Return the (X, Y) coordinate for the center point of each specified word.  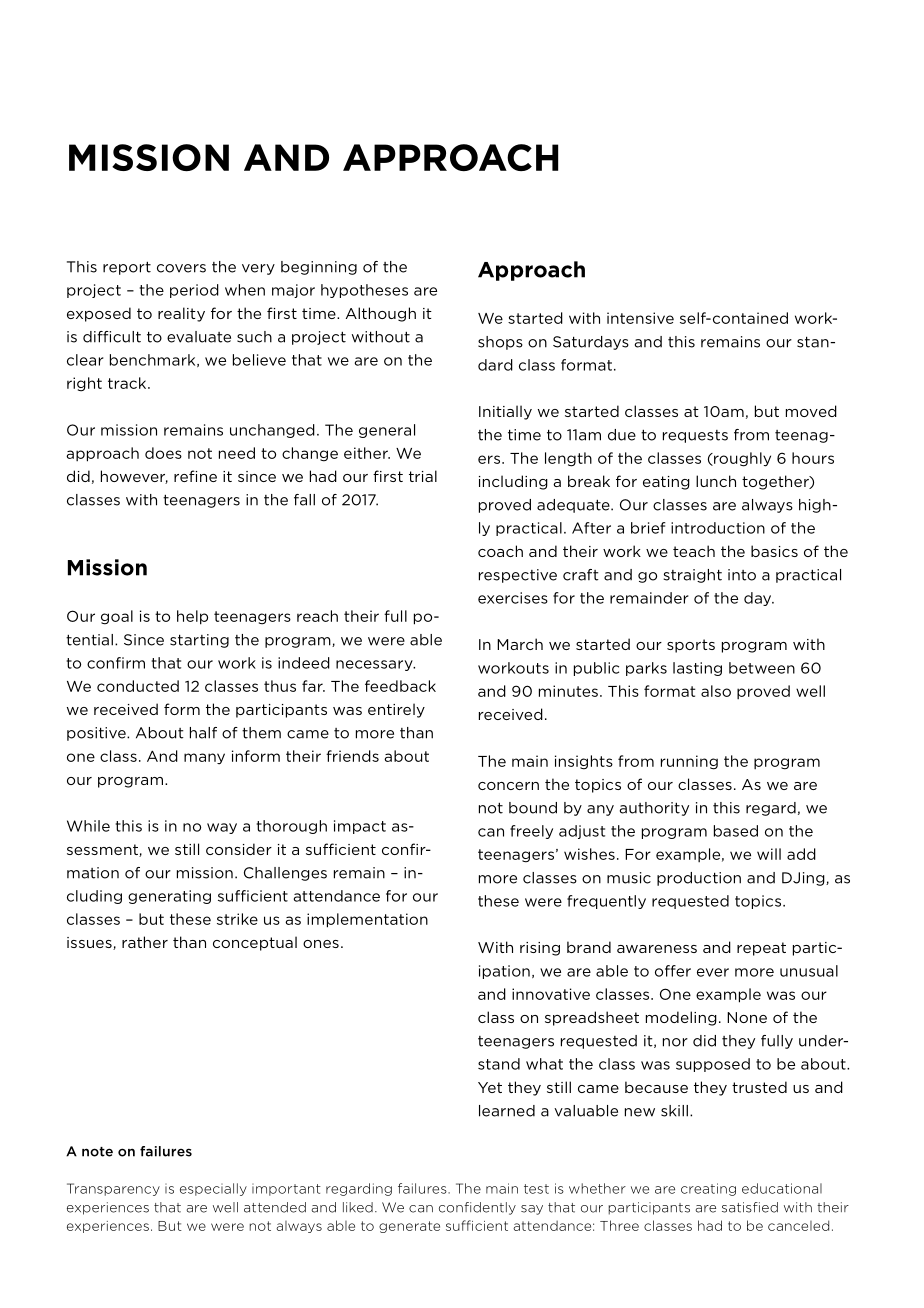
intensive (640, 318)
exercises (513, 598)
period (194, 291)
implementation (367, 920)
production (699, 879)
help (192, 617)
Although (381, 314)
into (742, 575)
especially (213, 1189)
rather (145, 942)
